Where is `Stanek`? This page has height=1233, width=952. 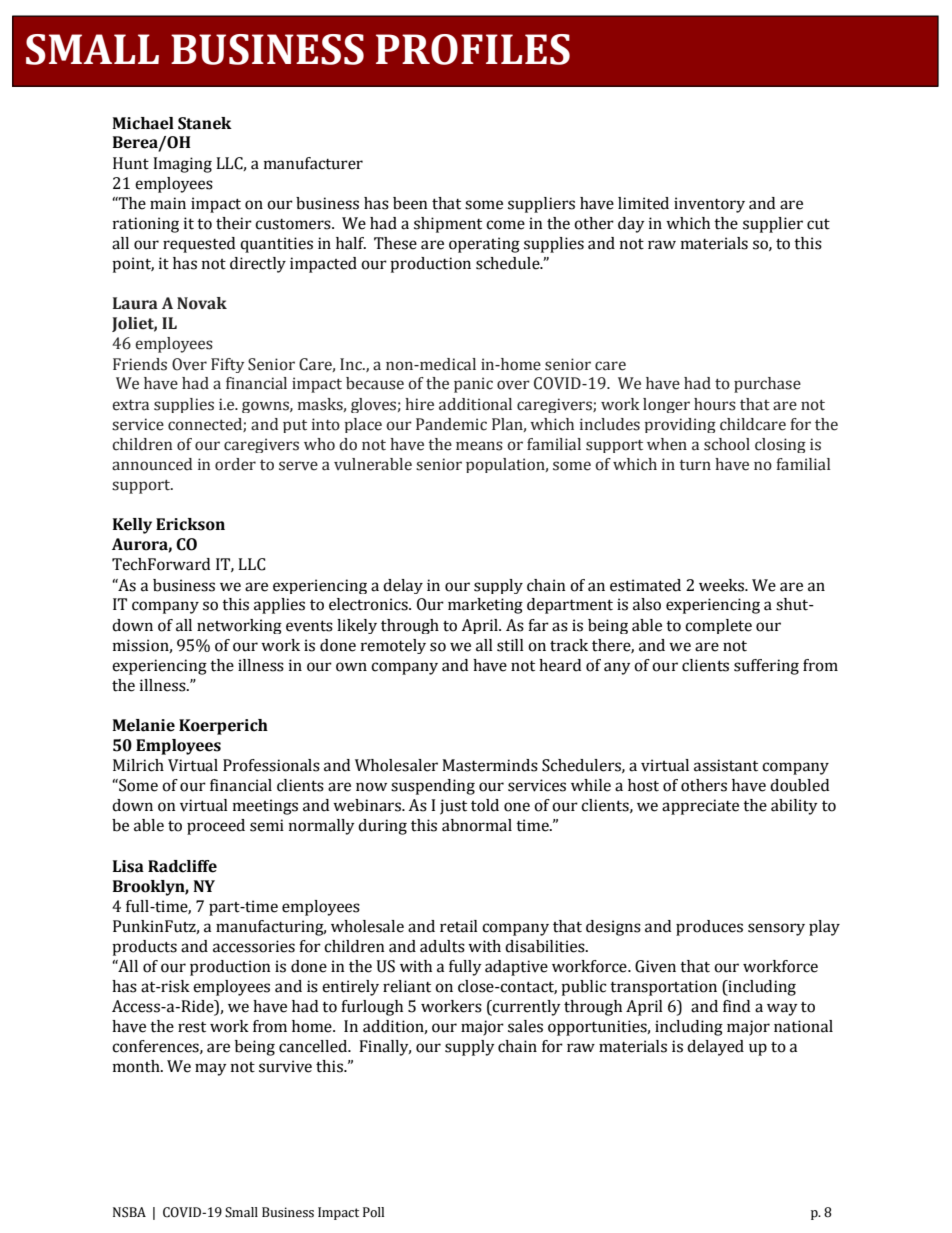 Stanek is located at coordinates (205, 123).
